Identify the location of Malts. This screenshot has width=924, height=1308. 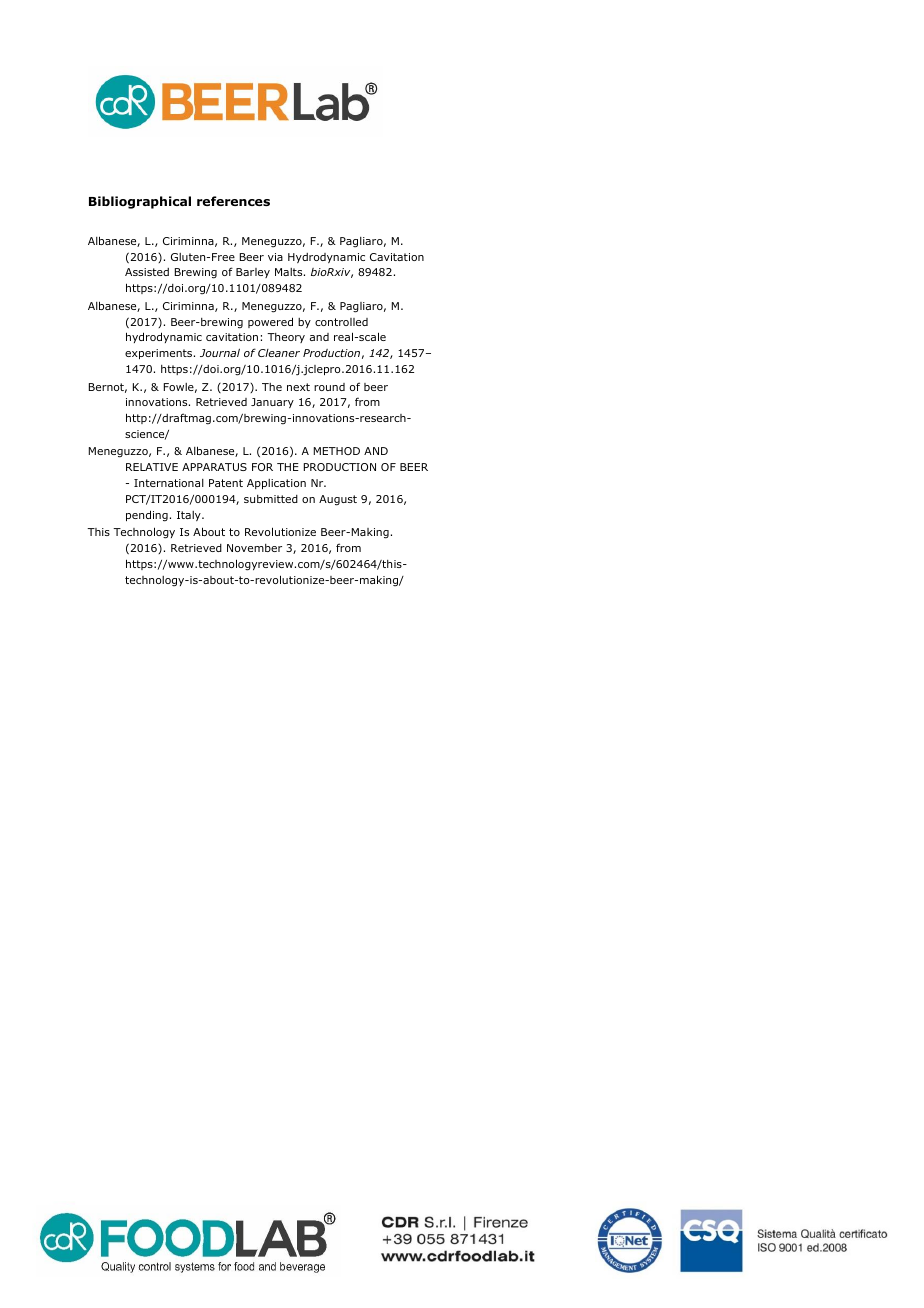
(290, 272).
